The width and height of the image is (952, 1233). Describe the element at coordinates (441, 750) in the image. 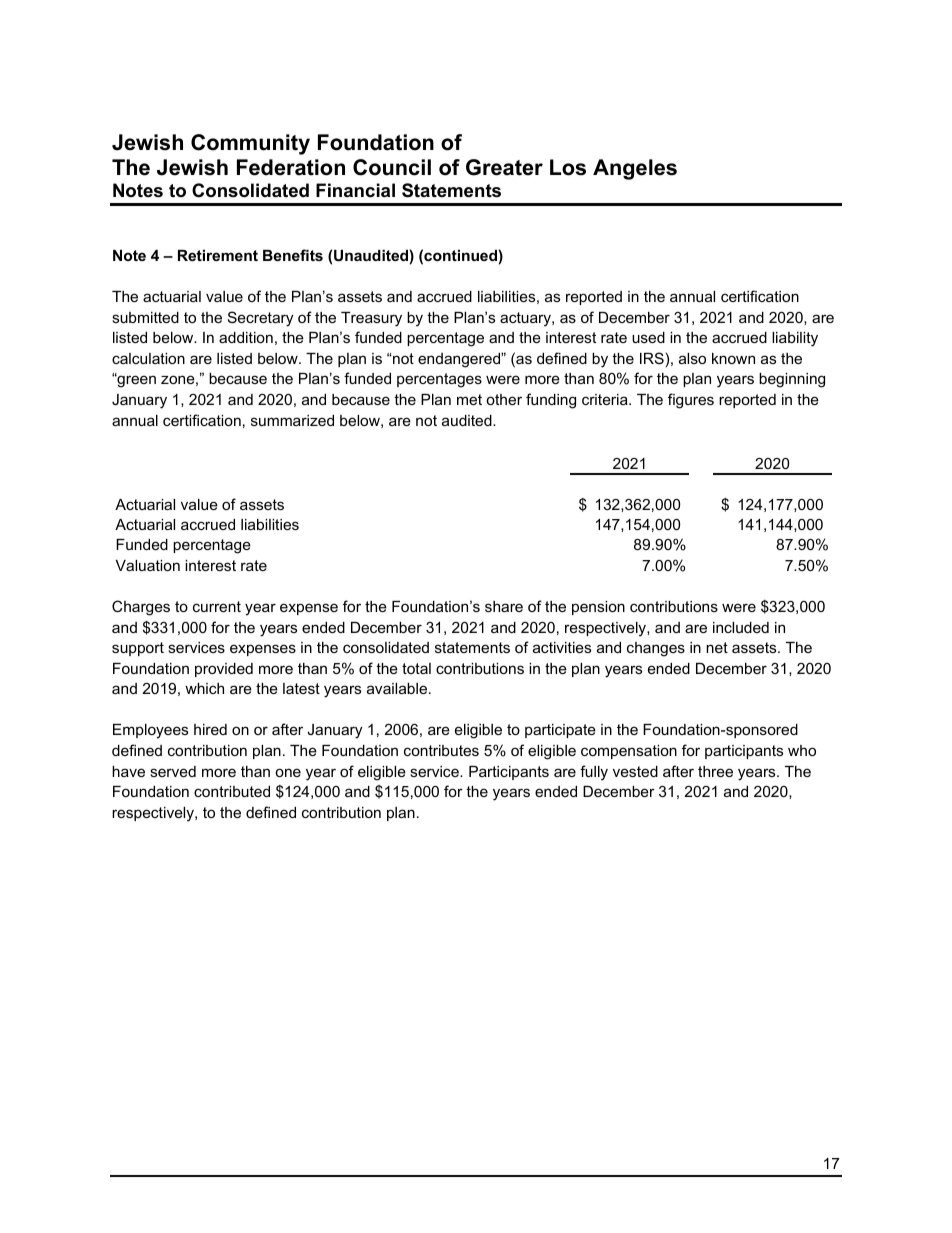

I see `contributes` at that location.
